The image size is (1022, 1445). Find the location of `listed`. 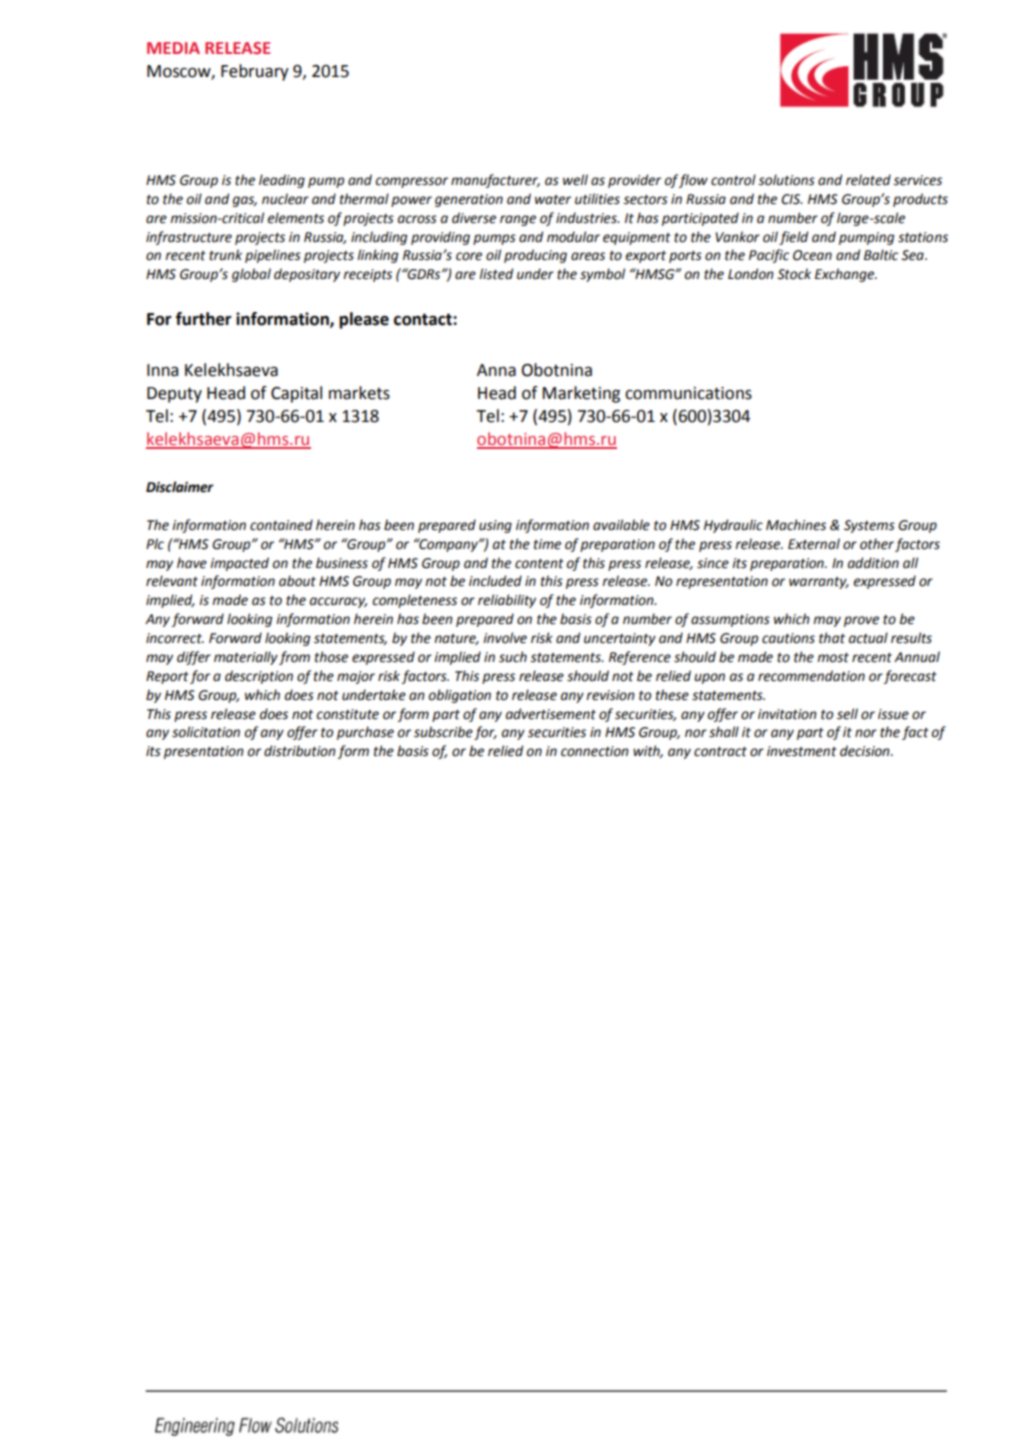

listed is located at coordinates (496, 274).
